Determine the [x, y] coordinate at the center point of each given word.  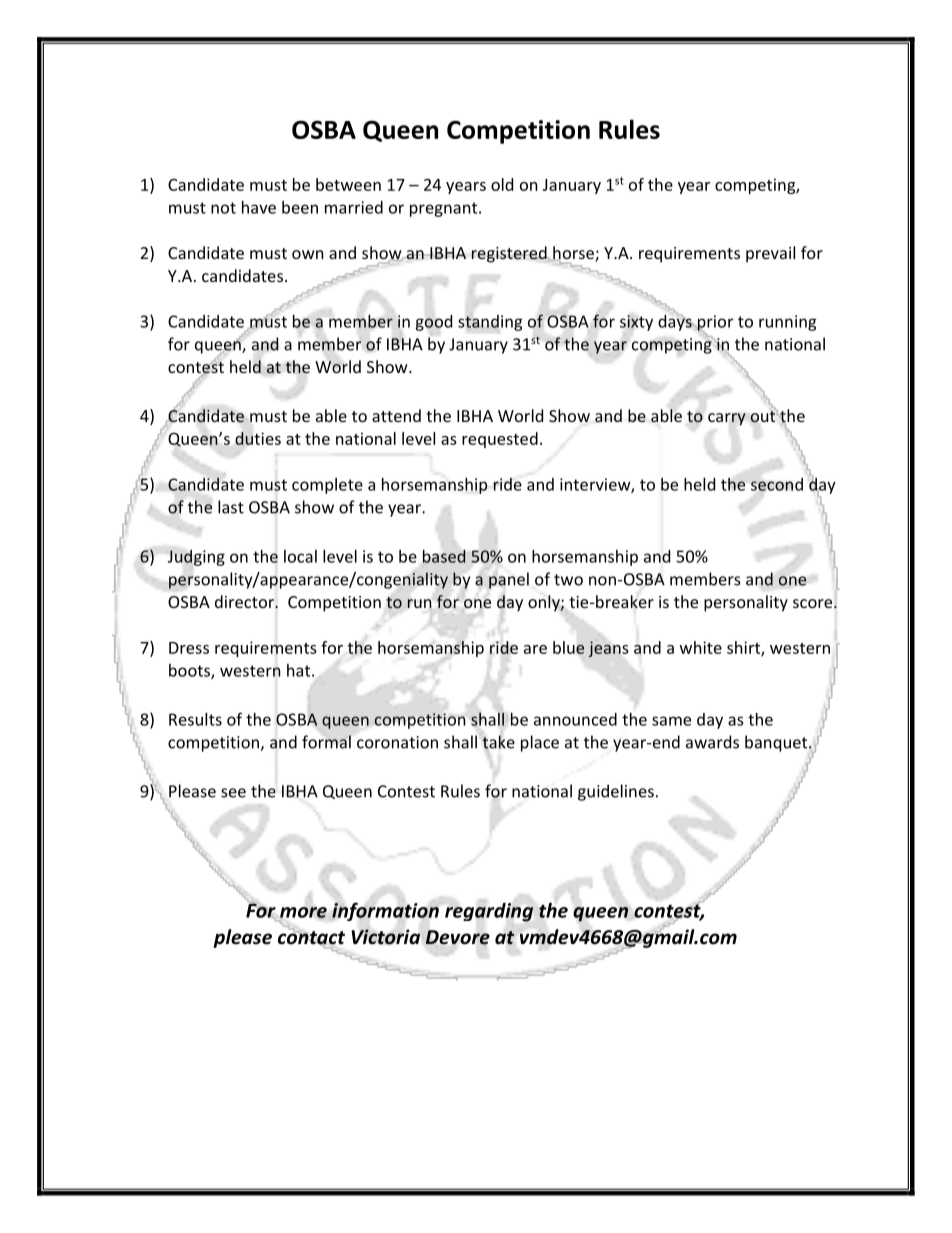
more [303, 913]
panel [509, 580]
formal [326, 742]
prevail [770, 254]
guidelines [616, 792]
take [498, 742]
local [300, 556]
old [502, 184]
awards [712, 742]
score [814, 603]
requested [500, 440]
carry [727, 419]
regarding [489, 912]
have [259, 207]
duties [258, 438]
